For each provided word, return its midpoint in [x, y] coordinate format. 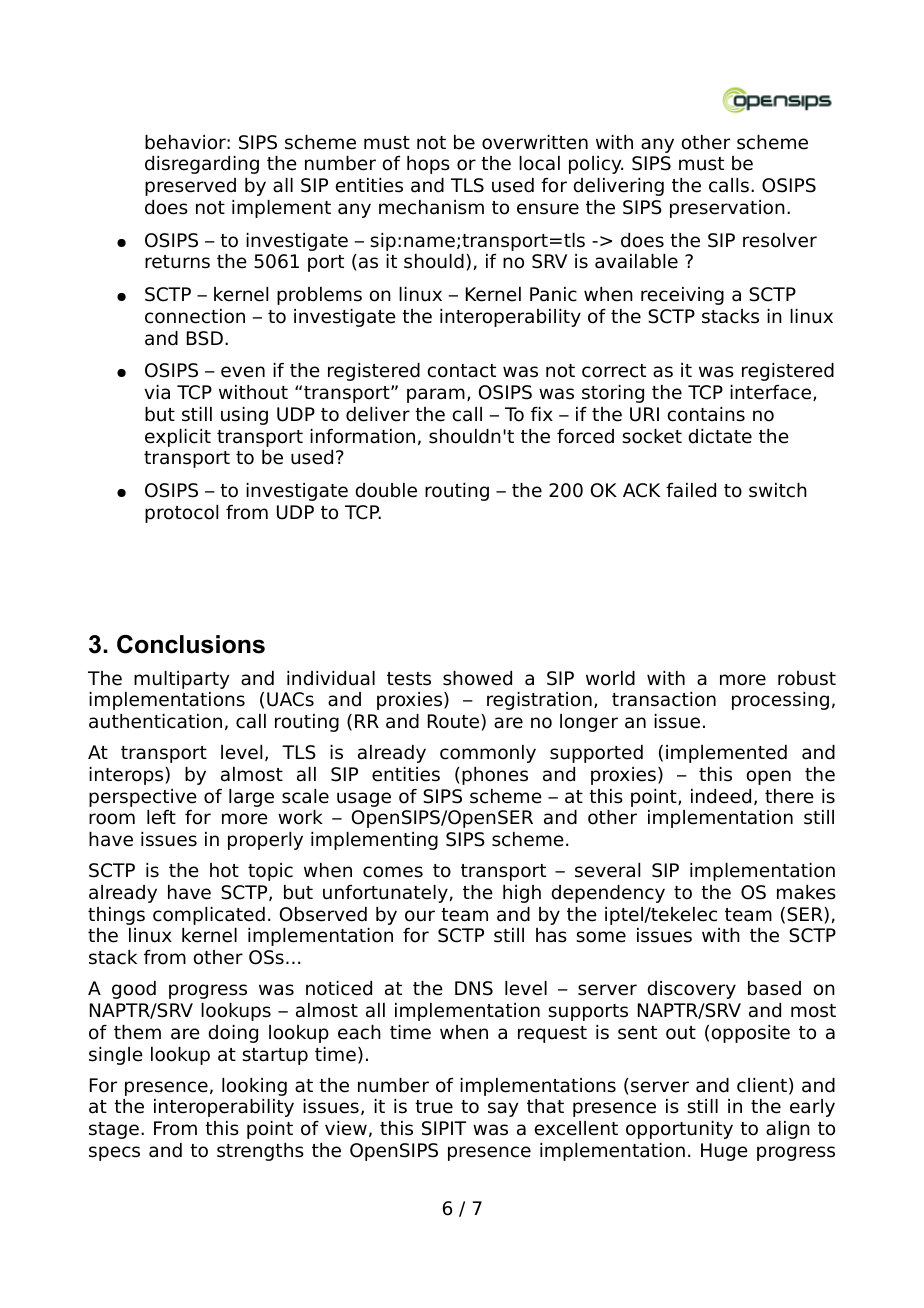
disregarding [202, 165]
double [386, 490]
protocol [181, 514]
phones [495, 776]
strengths [260, 1152]
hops [428, 165]
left [161, 817]
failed [691, 490]
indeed [721, 796]
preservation [727, 209]
